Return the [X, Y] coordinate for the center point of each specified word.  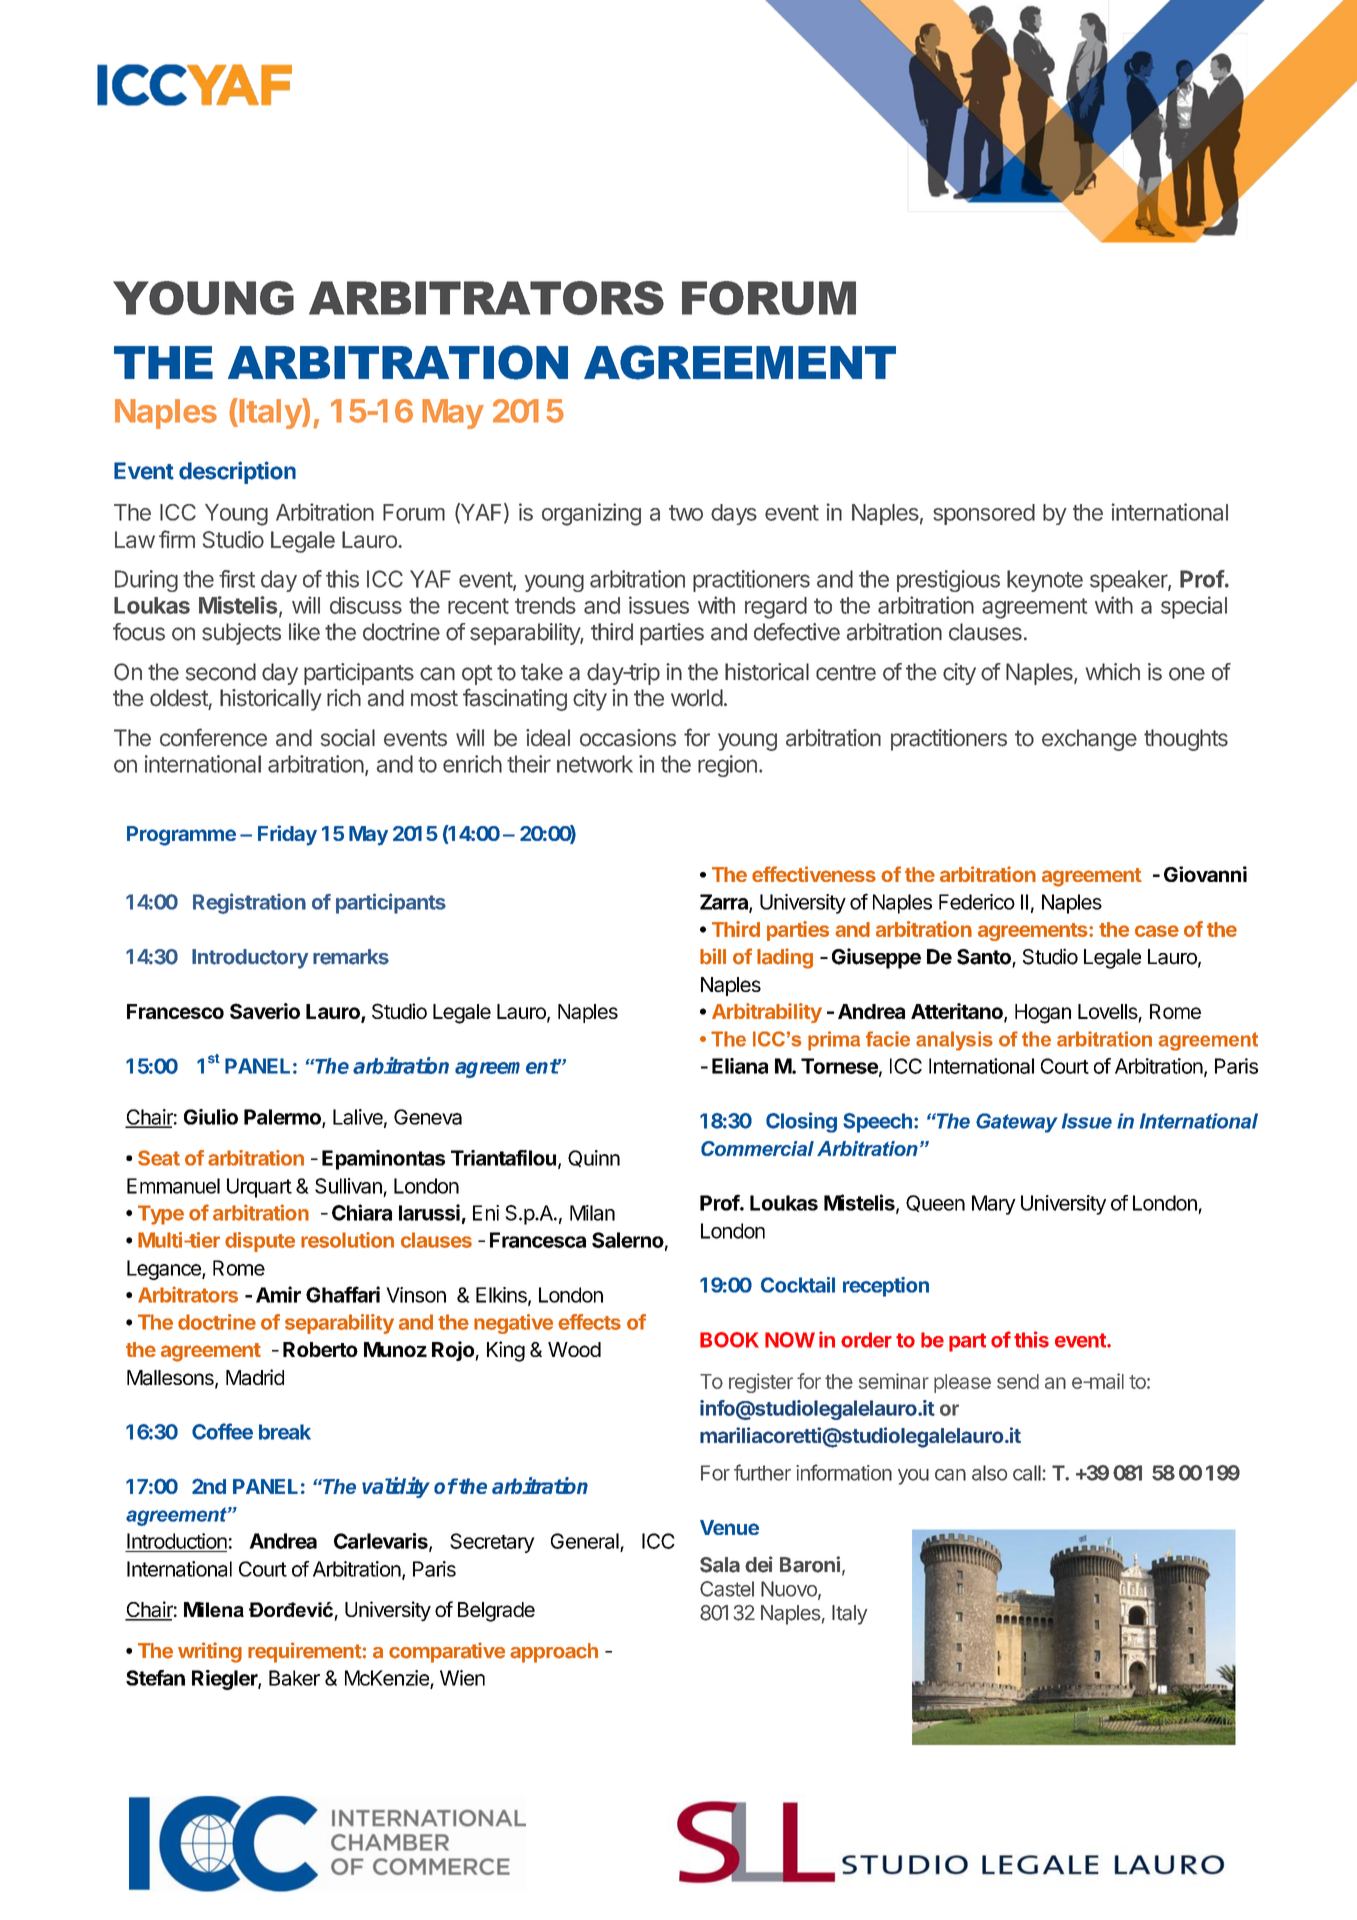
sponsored [984, 514]
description [237, 472]
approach [554, 1653]
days [734, 514]
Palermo [283, 1118]
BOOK [729, 1340]
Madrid [255, 1377]
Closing [801, 1122]
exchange [1089, 740]
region [727, 766]
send [1018, 1381]
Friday [287, 835]
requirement [305, 1652]
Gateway [1017, 1123]
